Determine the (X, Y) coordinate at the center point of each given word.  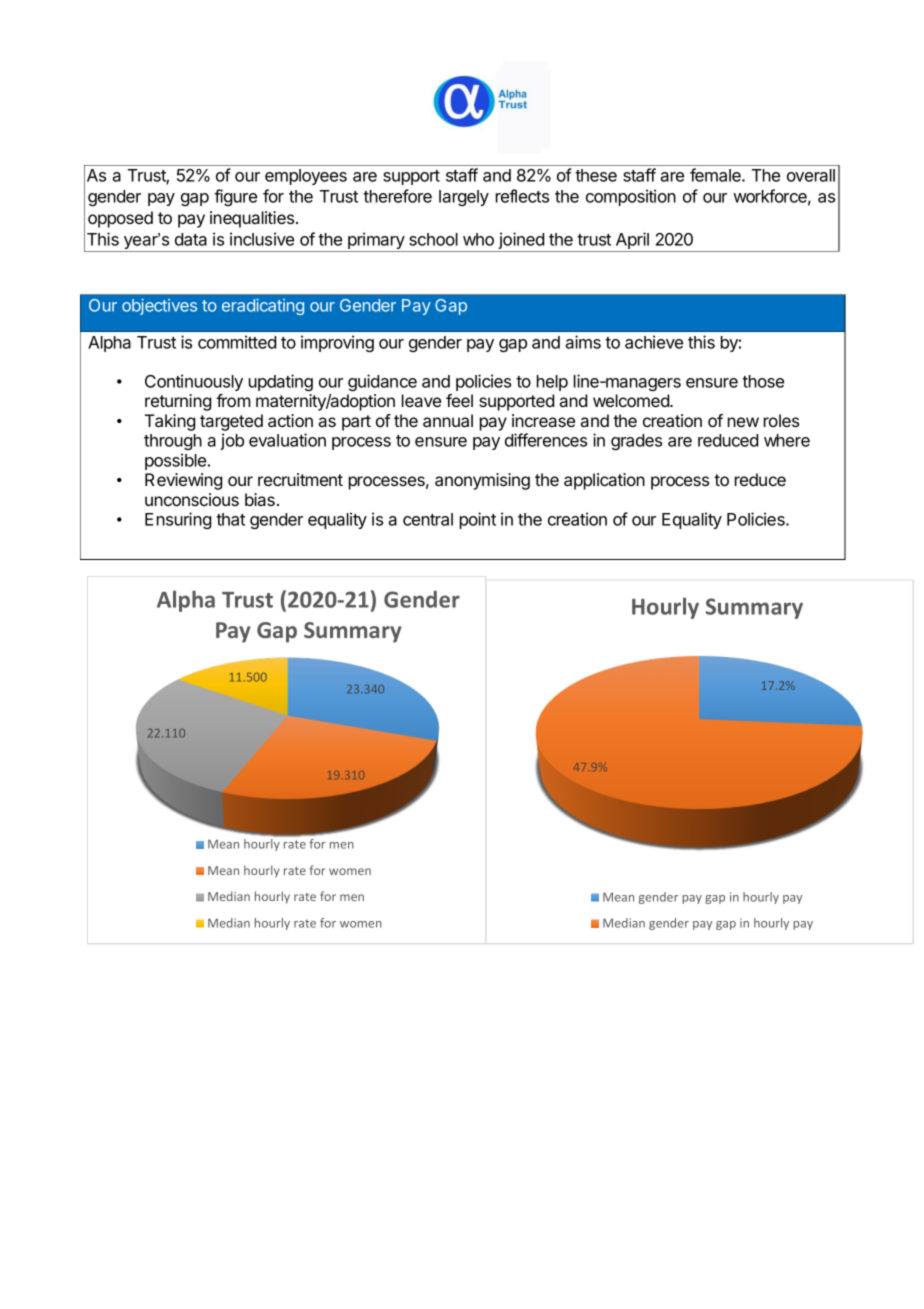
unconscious (192, 499)
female (716, 175)
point (478, 520)
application (604, 481)
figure (235, 197)
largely (464, 198)
